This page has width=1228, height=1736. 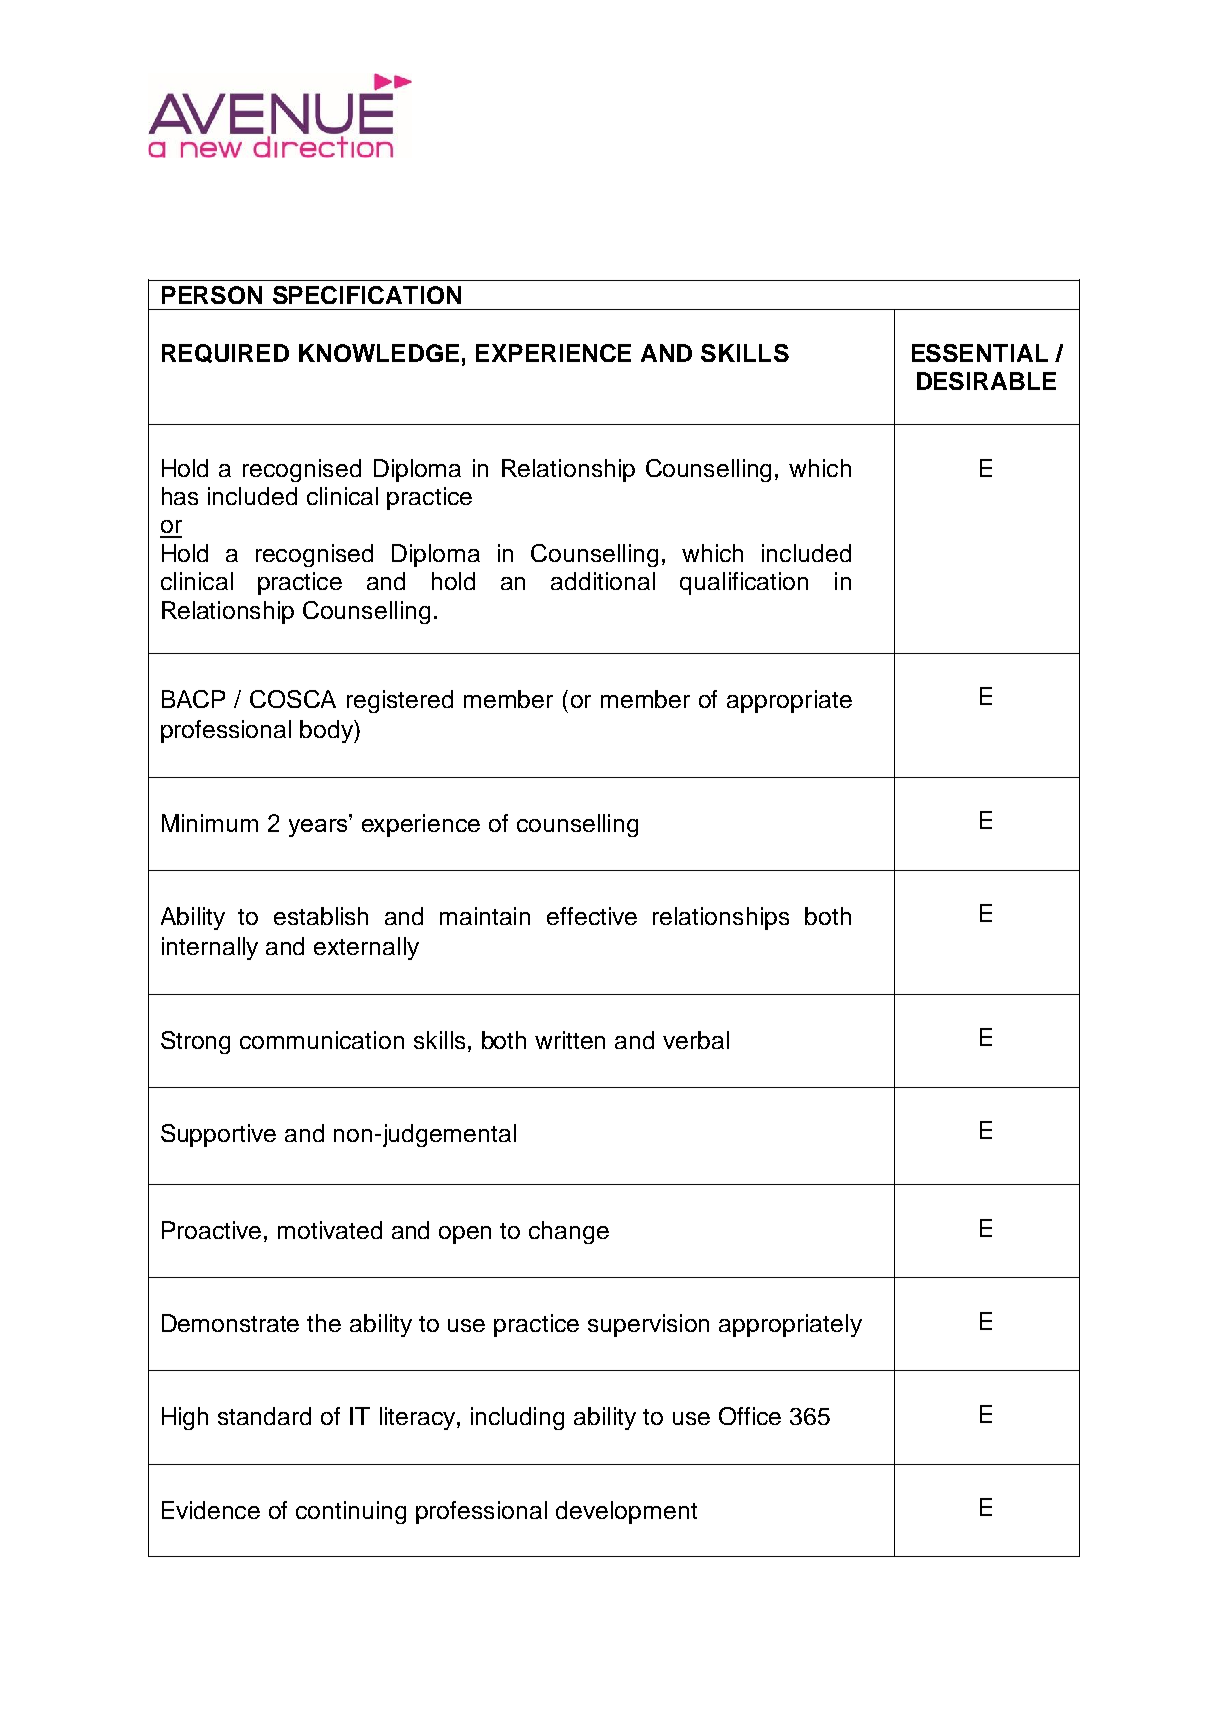 What do you see at coordinates (379, 353) in the page?
I see `KNOWLEDGE` at bounding box center [379, 353].
